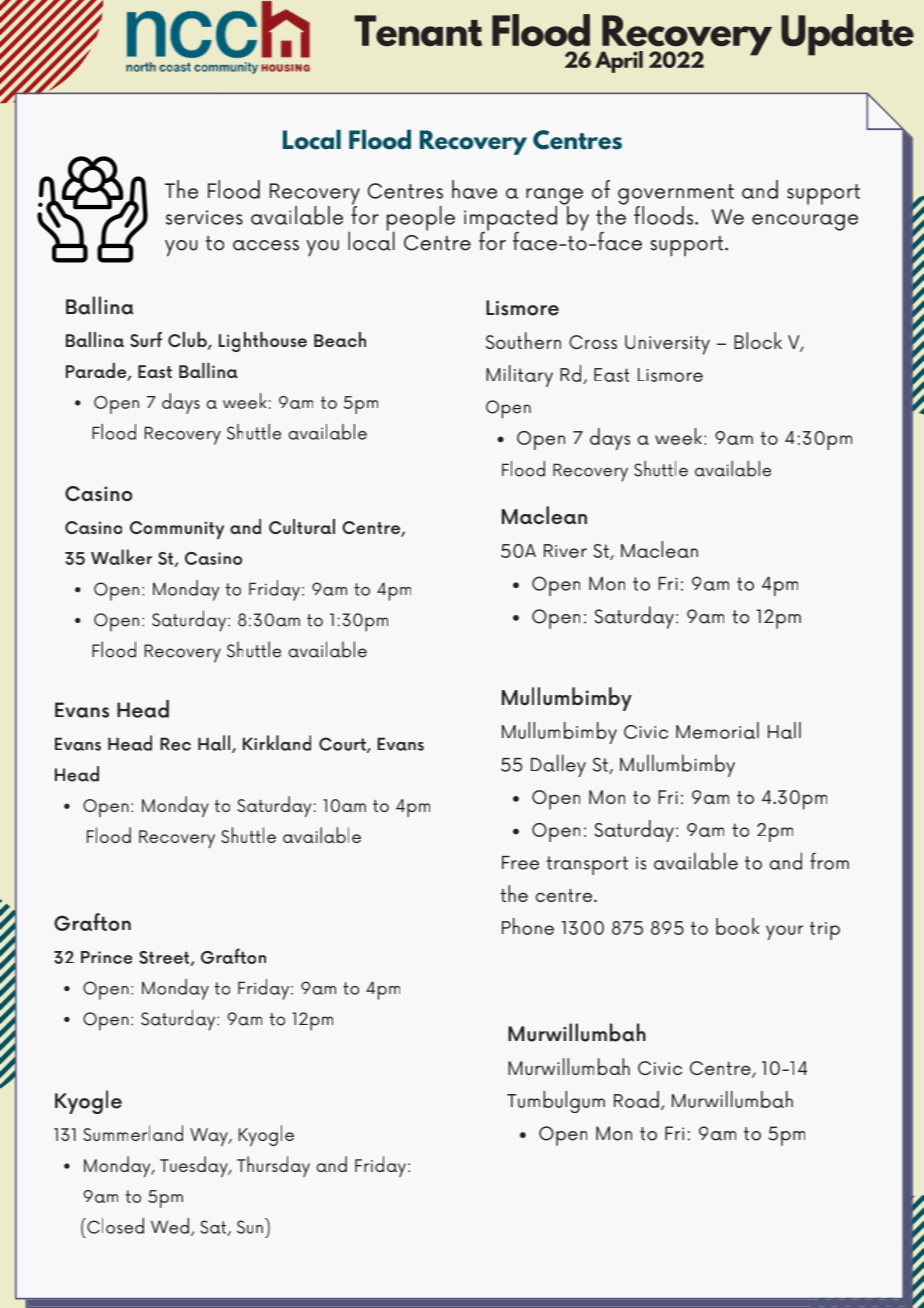  Describe the element at coordinates (418, 31) in the screenshot. I see `Tenant` at that location.
